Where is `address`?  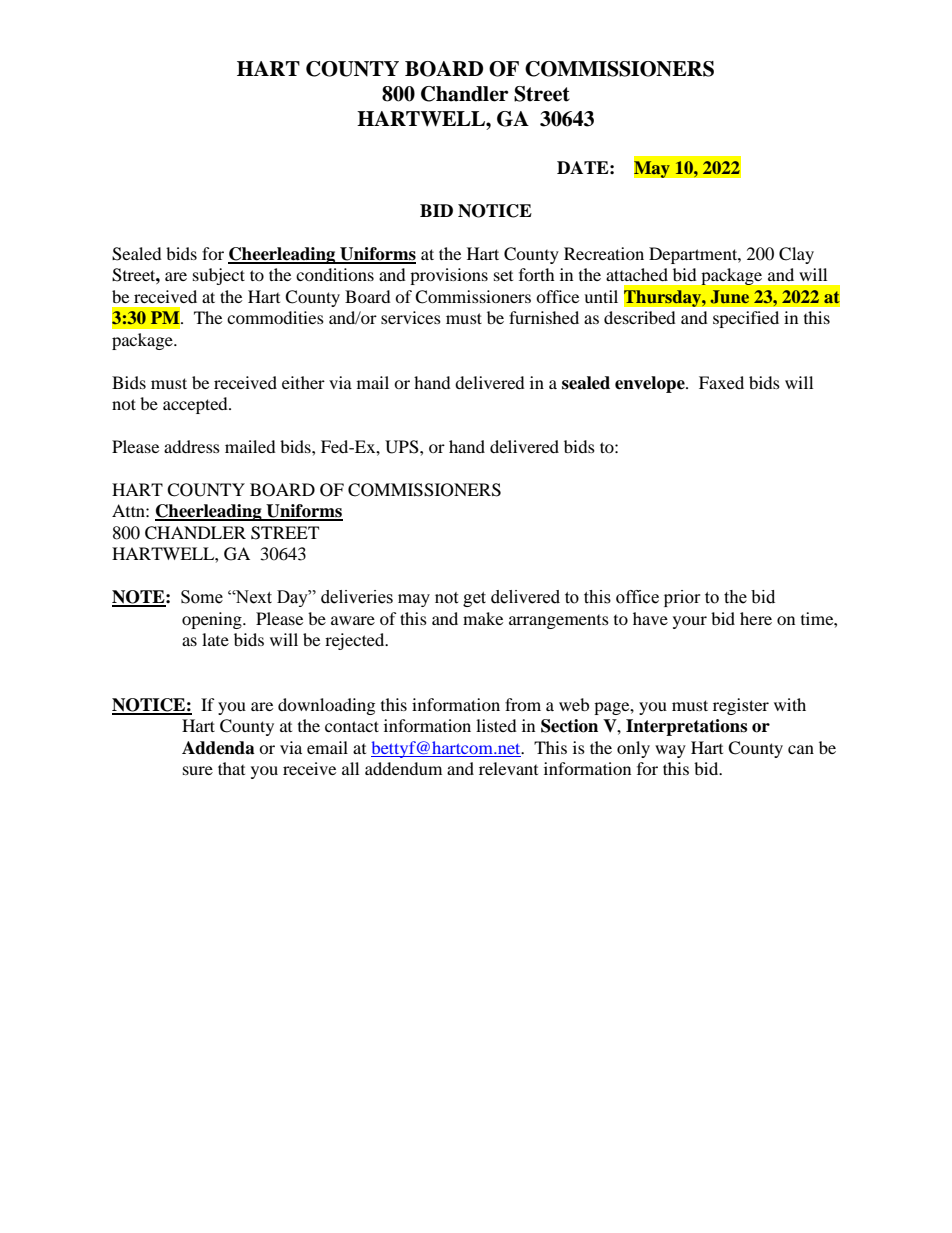
address is located at coordinates (192, 446).
